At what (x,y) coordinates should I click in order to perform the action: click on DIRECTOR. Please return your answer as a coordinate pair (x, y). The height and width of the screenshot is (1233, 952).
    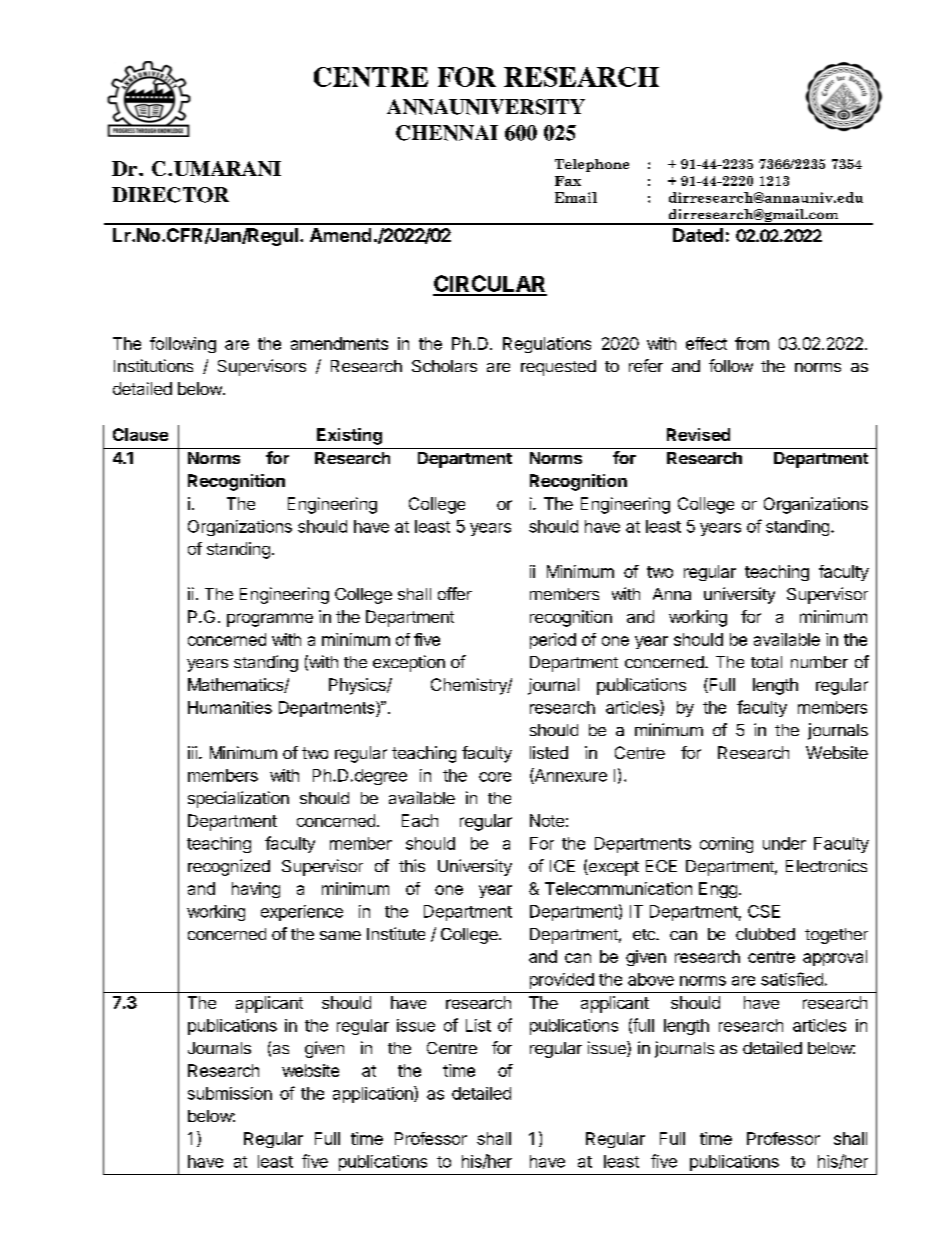
    Looking at the image, I should click on (170, 195).
